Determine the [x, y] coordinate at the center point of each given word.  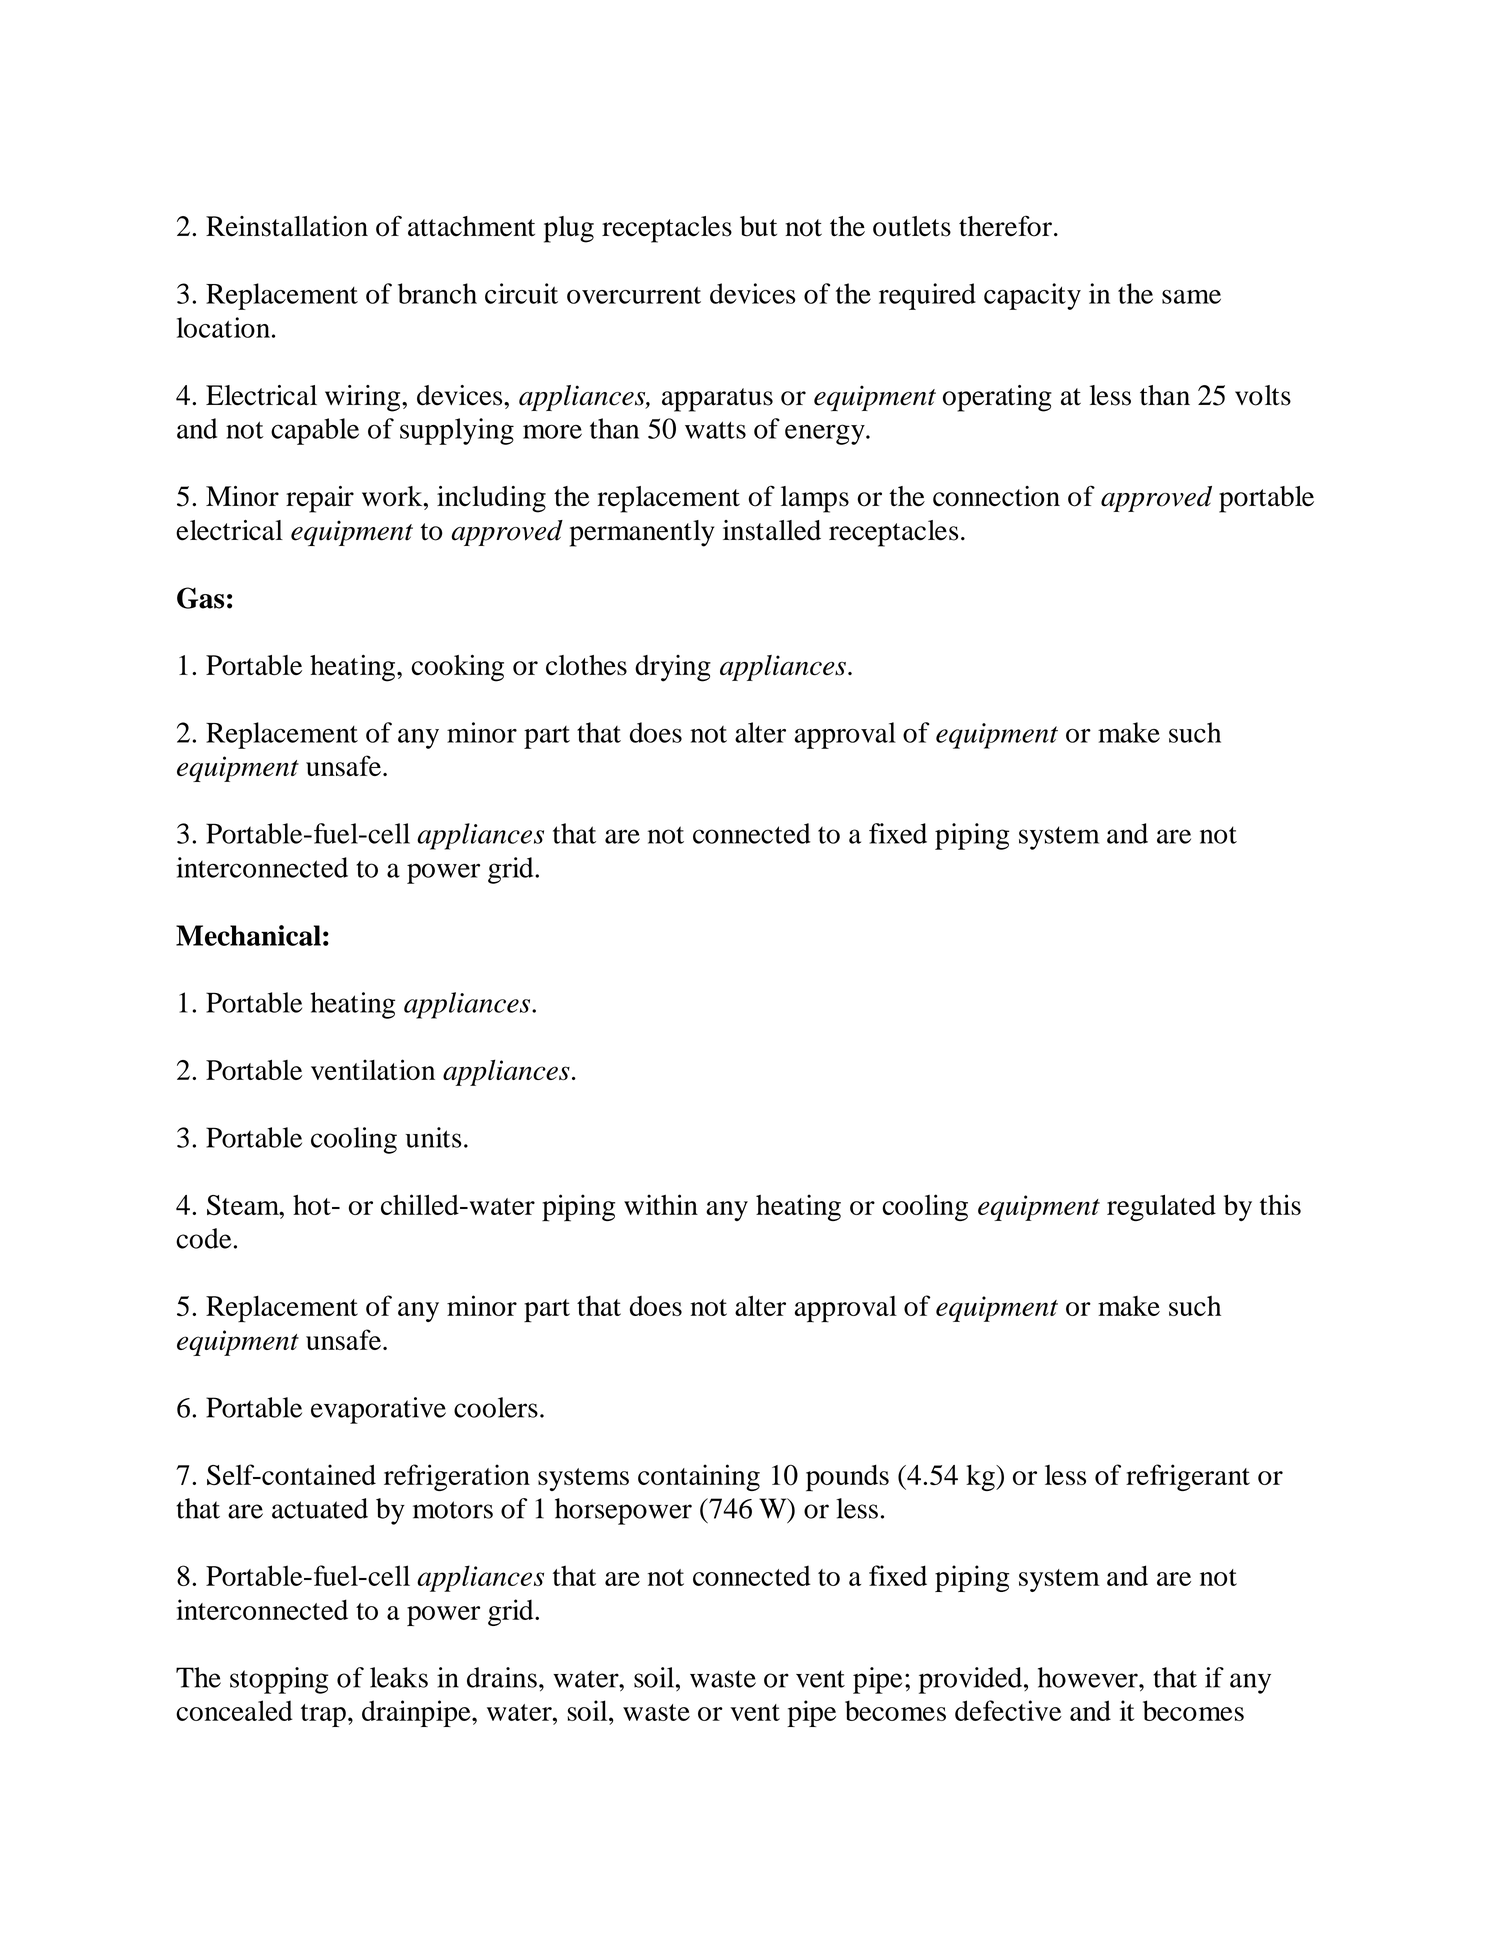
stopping [279, 1680]
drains [502, 1677]
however [1089, 1677]
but [758, 226]
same [1191, 297]
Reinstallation [287, 226]
